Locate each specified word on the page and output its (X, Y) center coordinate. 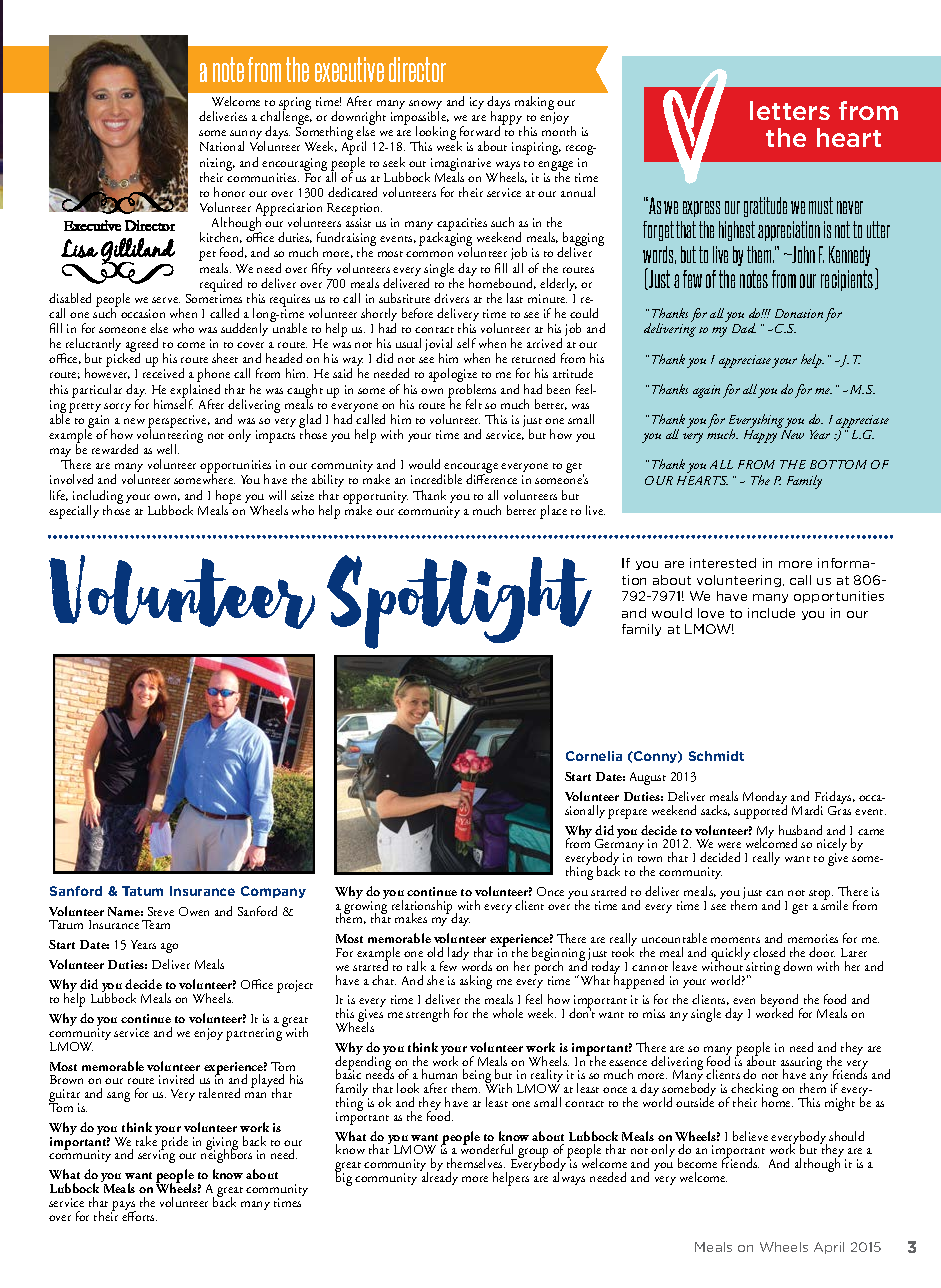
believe (750, 1136)
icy (477, 103)
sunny (247, 136)
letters (790, 110)
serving (156, 1156)
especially (74, 512)
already (439, 1177)
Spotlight (459, 602)
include (771, 613)
